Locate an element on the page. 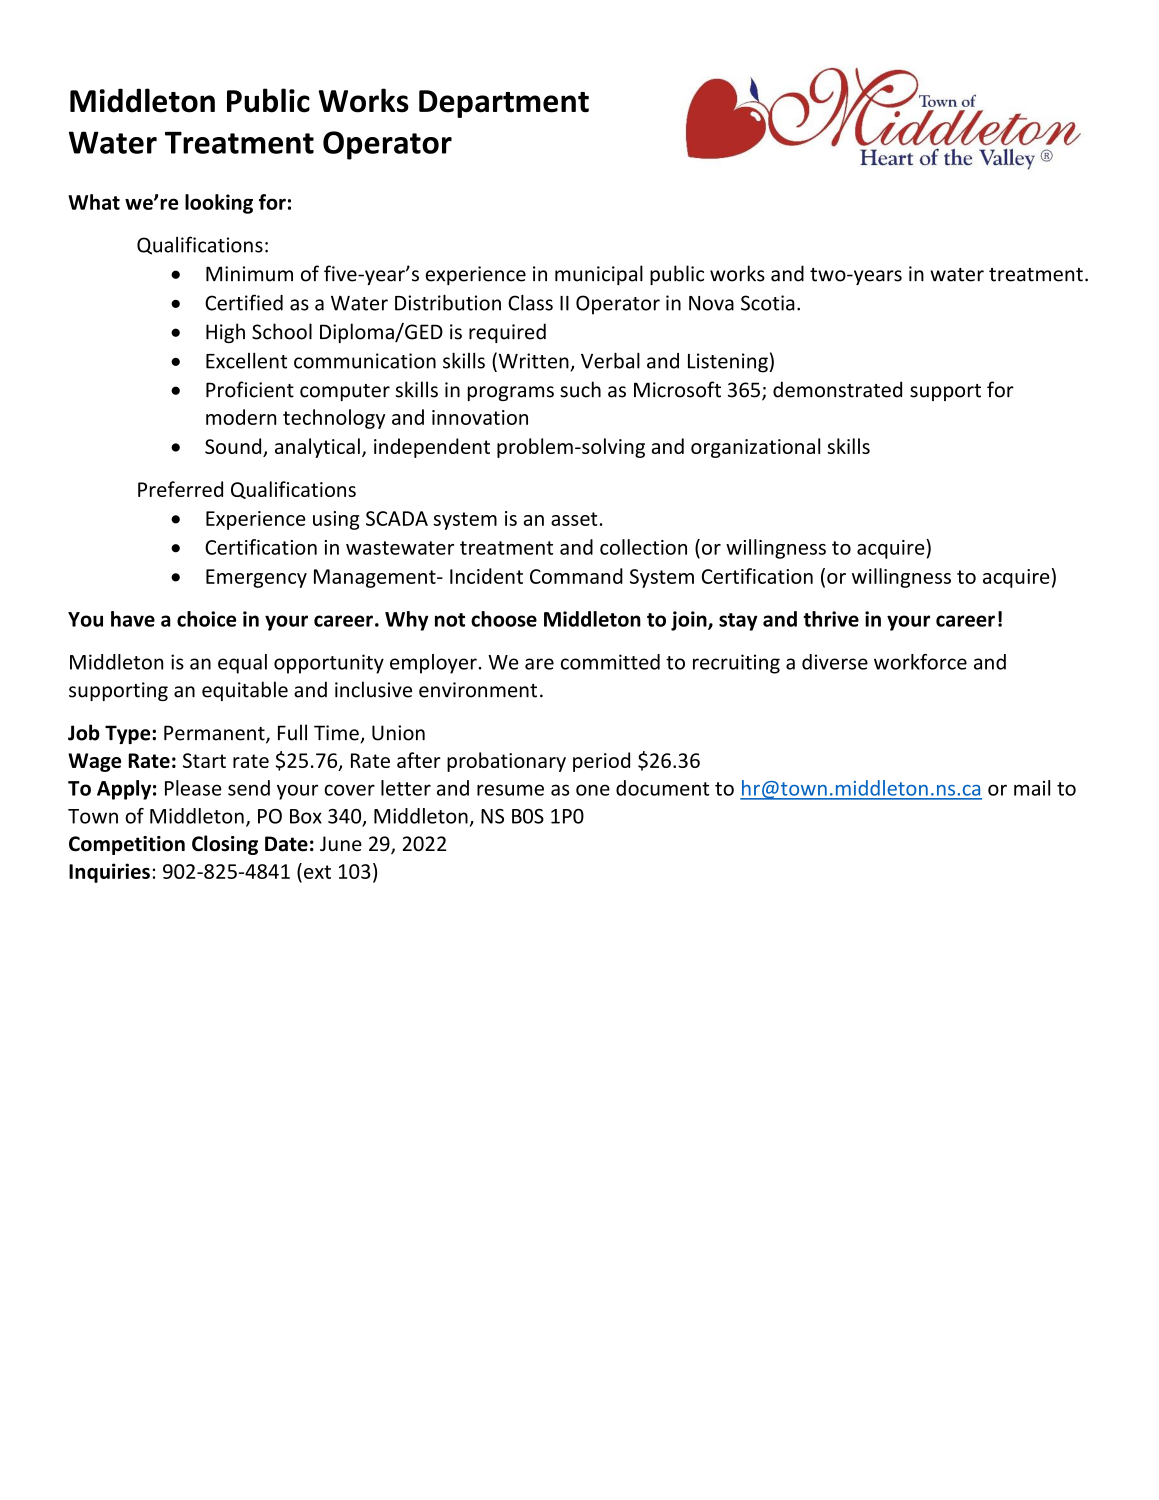 This image has width=1159, height=1500. equitable is located at coordinates (245, 691).
